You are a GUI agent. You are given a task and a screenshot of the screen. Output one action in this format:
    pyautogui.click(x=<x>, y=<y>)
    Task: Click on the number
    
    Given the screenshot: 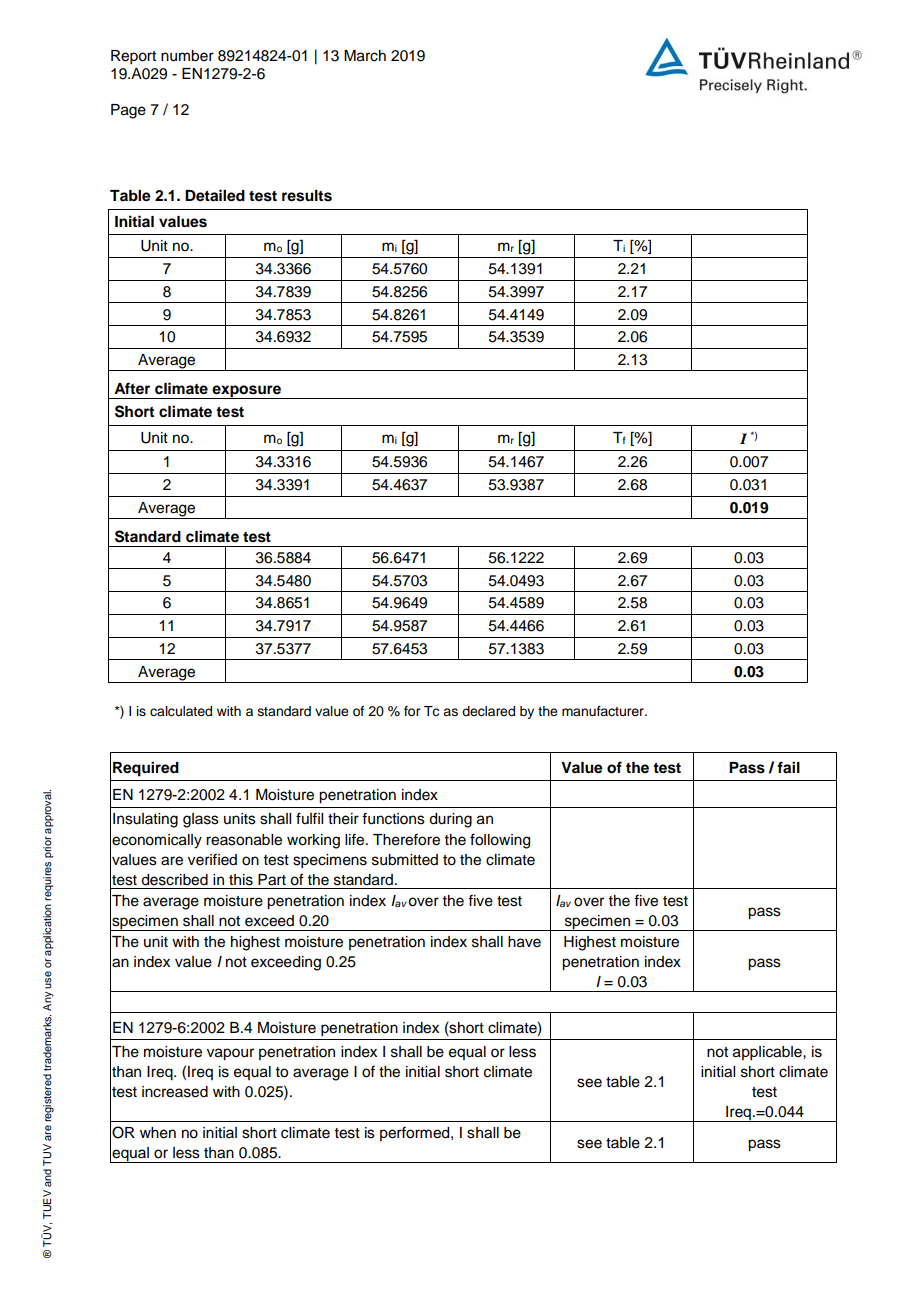 What is the action you would take?
    pyautogui.click(x=187, y=56)
